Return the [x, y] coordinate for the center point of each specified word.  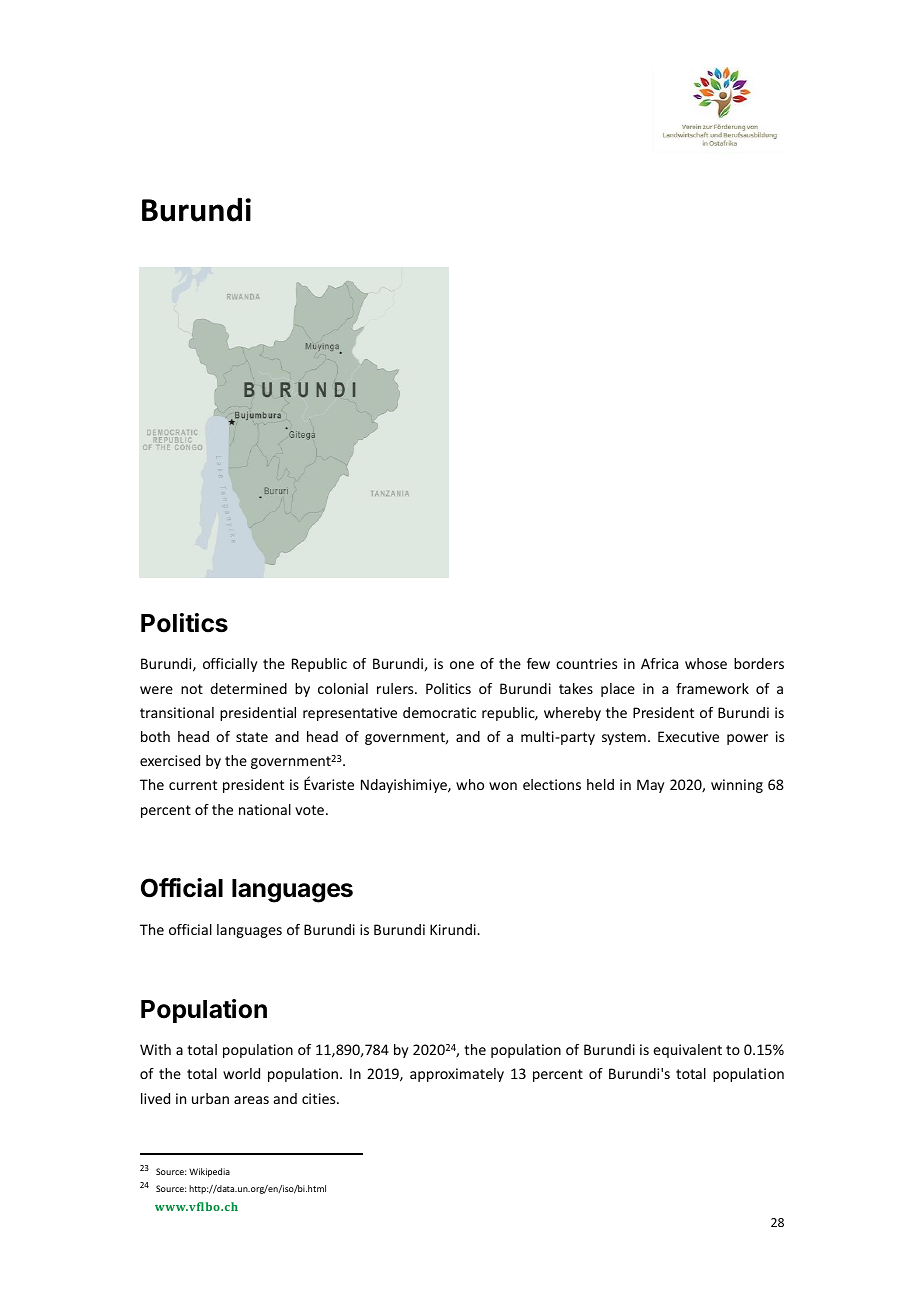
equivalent [687, 1051]
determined [248, 688]
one [462, 665]
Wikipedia [209, 1172]
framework [712, 688]
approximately [457, 1075]
